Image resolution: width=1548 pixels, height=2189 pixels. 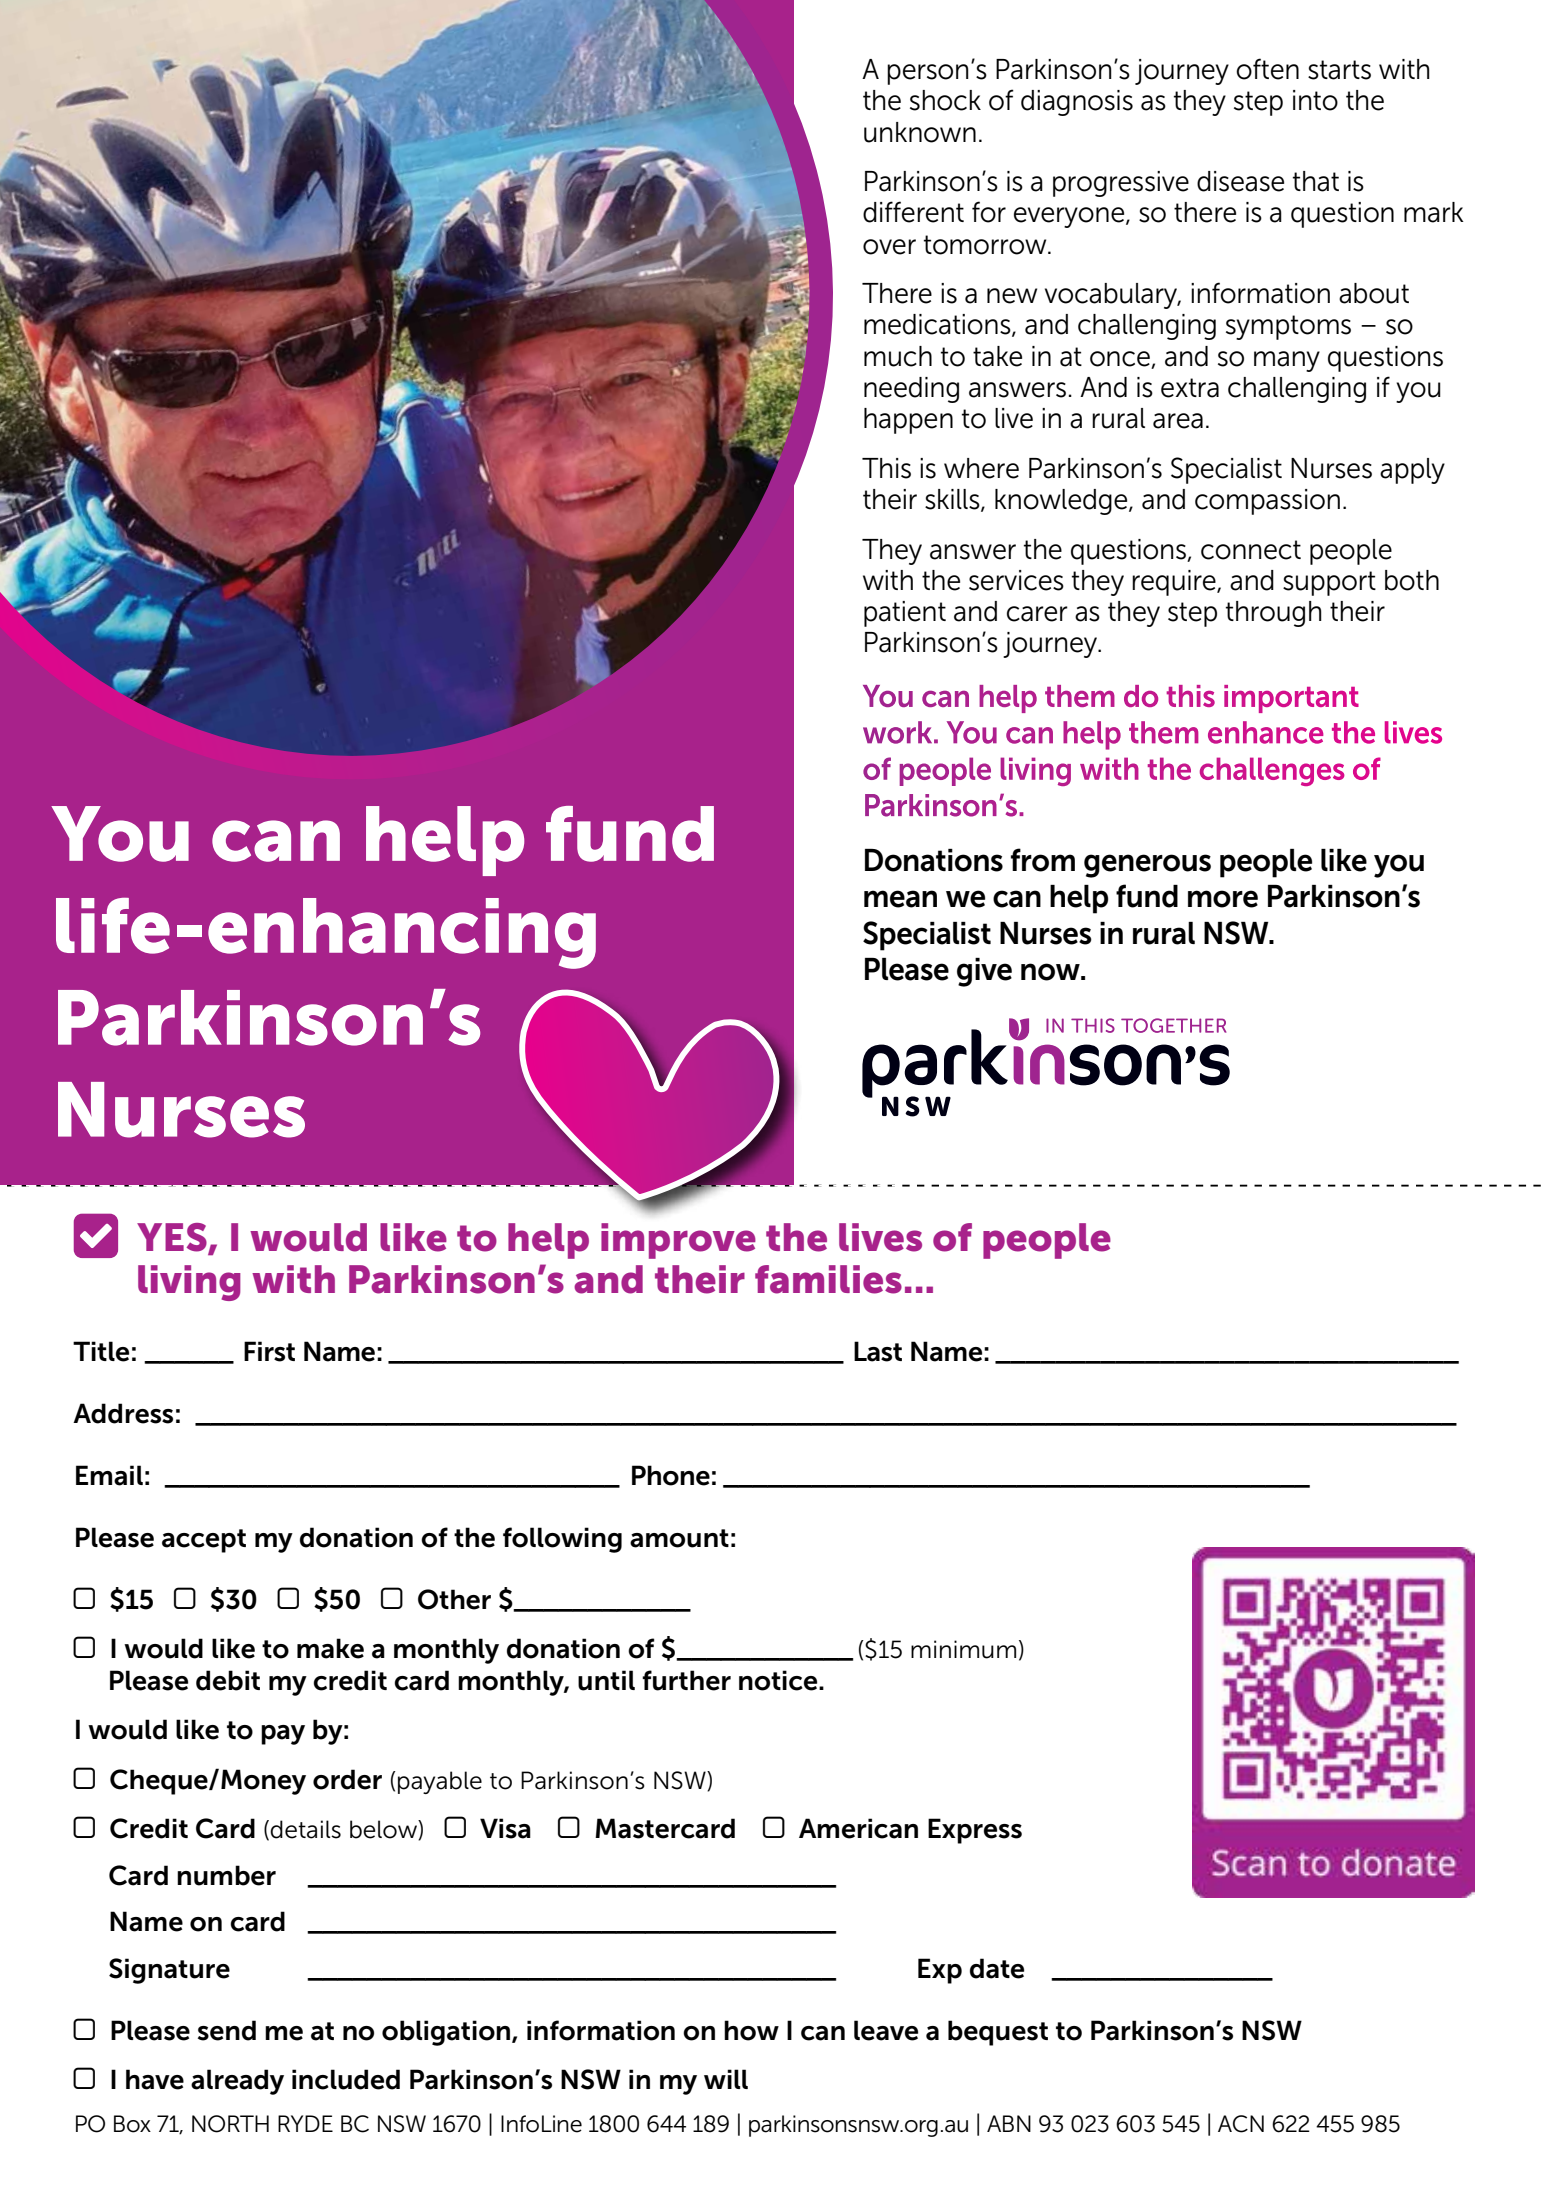 What do you see at coordinates (920, 132) in the page?
I see `unknown` at bounding box center [920, 132].
